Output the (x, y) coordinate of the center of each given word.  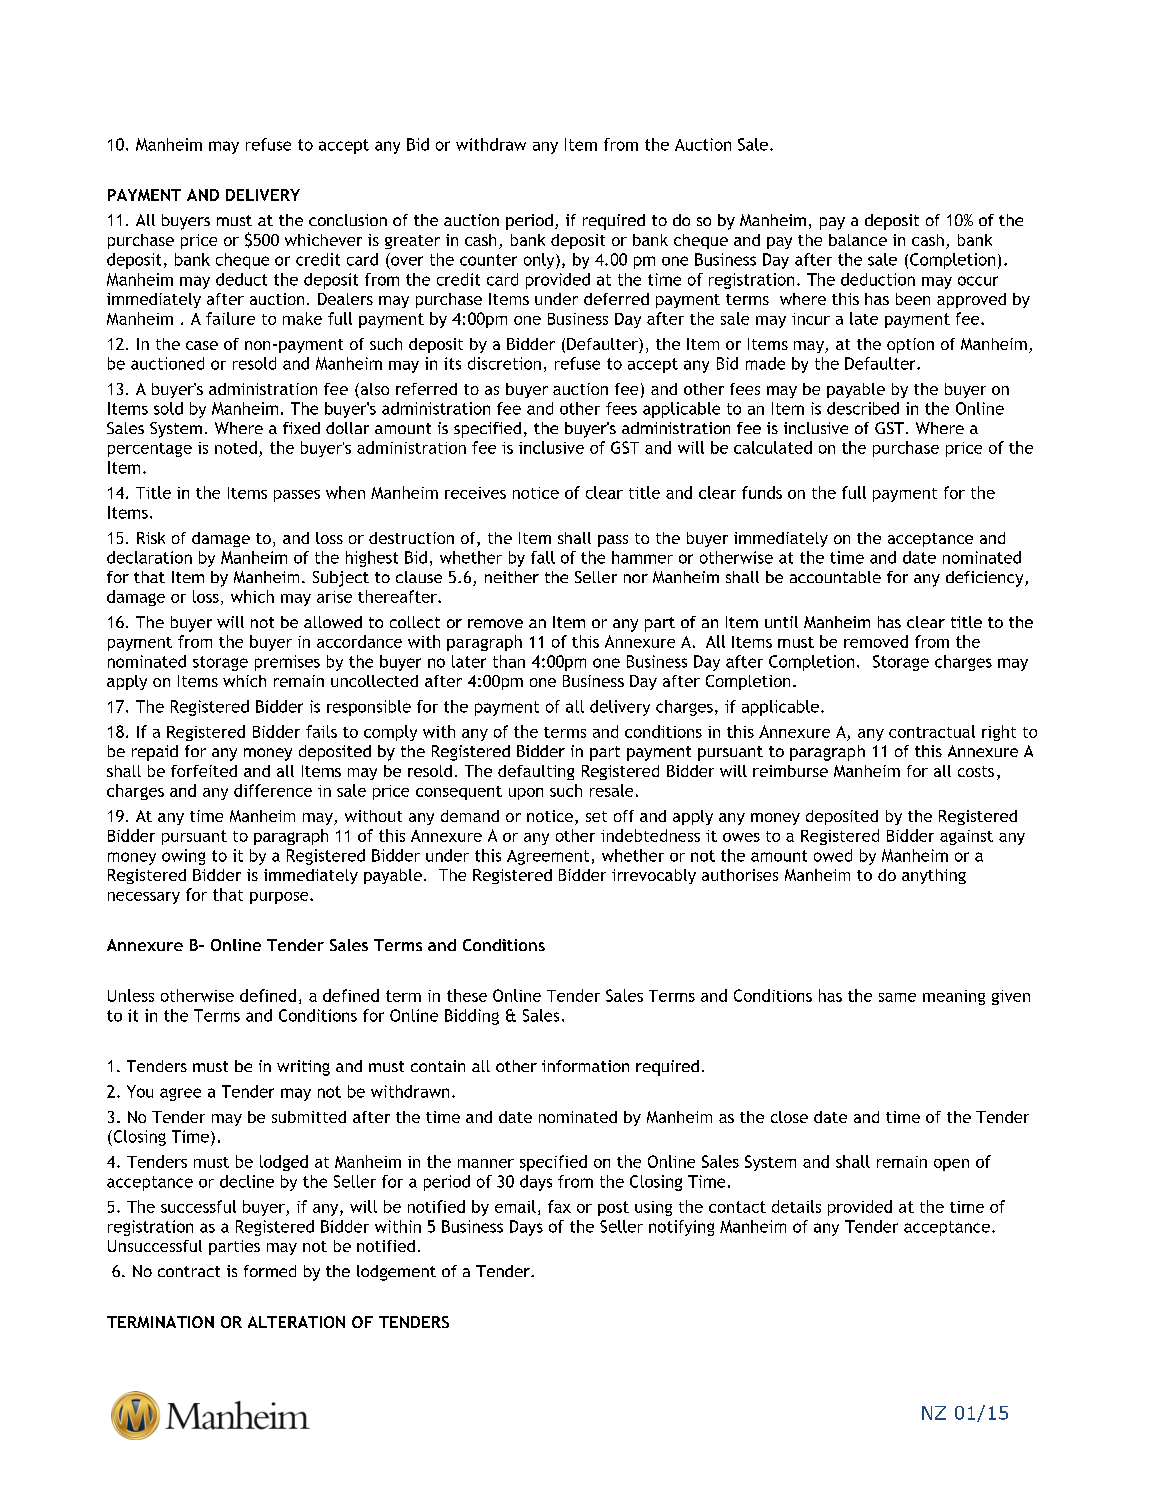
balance (858, 240)
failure (230, 318)
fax (559, 1206)
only (540, 261)
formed (270, 1271)
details (796, 1206)
